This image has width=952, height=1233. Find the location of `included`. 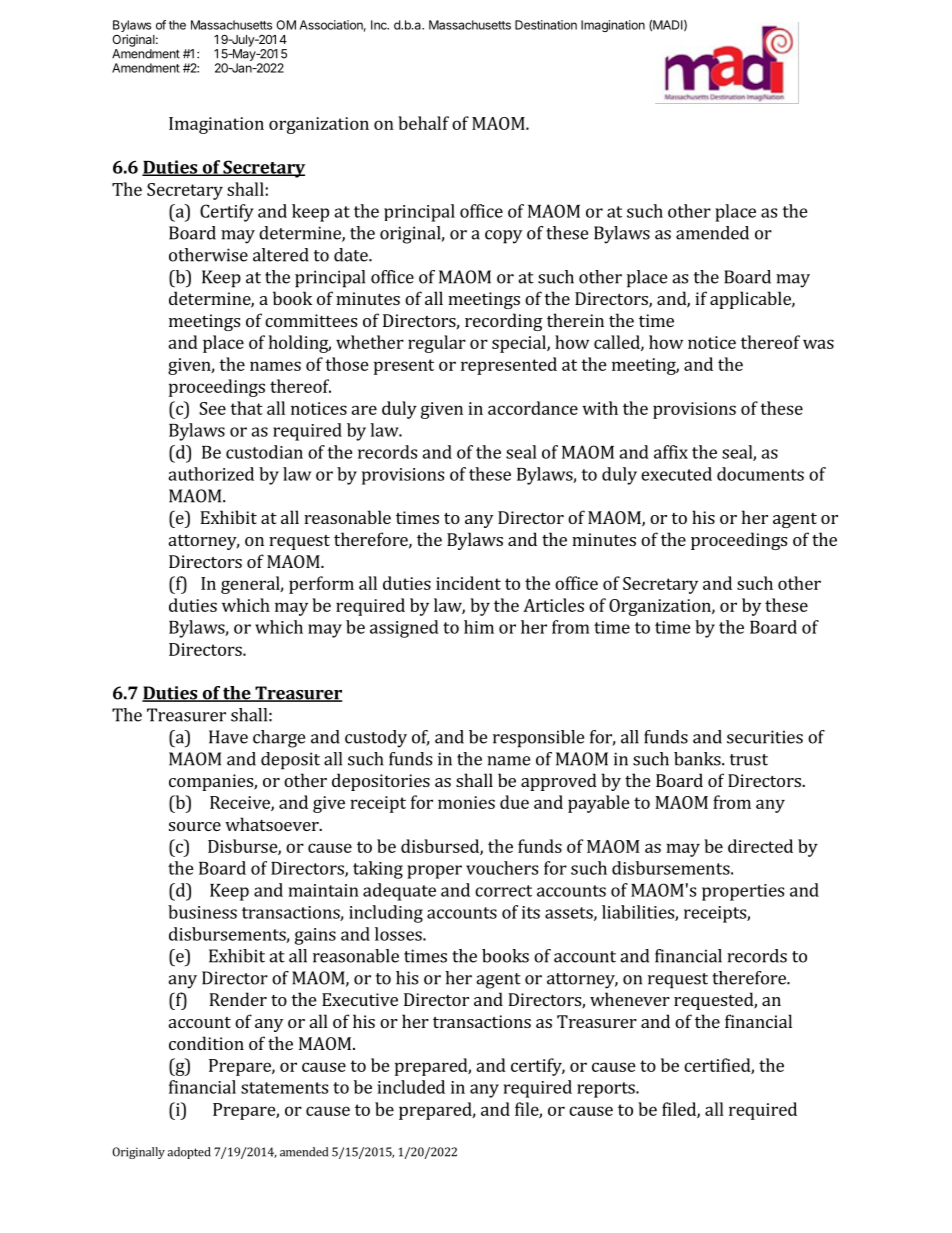

included is located at coordinates (411, 1087).
